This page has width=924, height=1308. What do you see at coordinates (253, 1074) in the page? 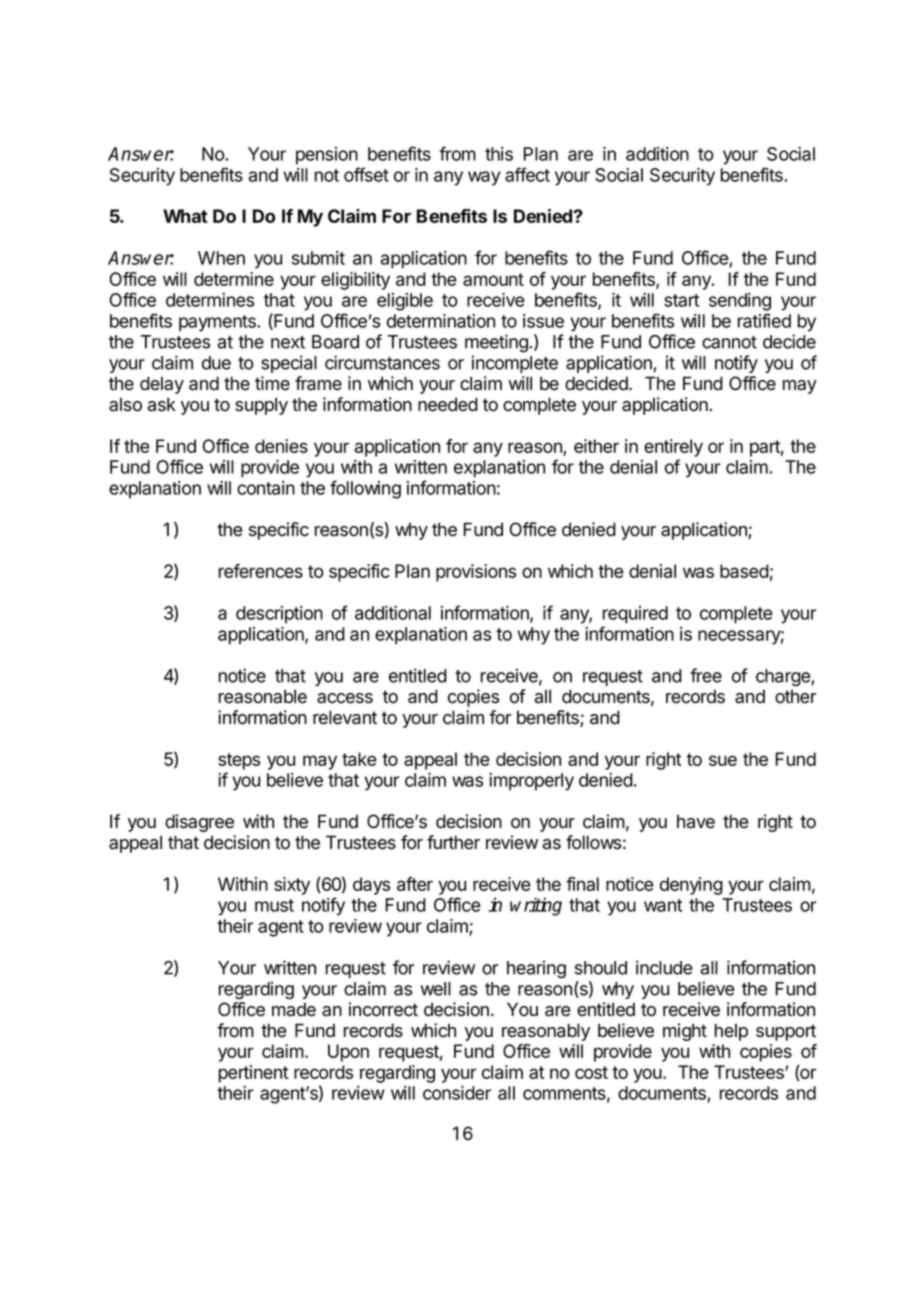
I see `pertinent` at bounding box center [253, 1074].
